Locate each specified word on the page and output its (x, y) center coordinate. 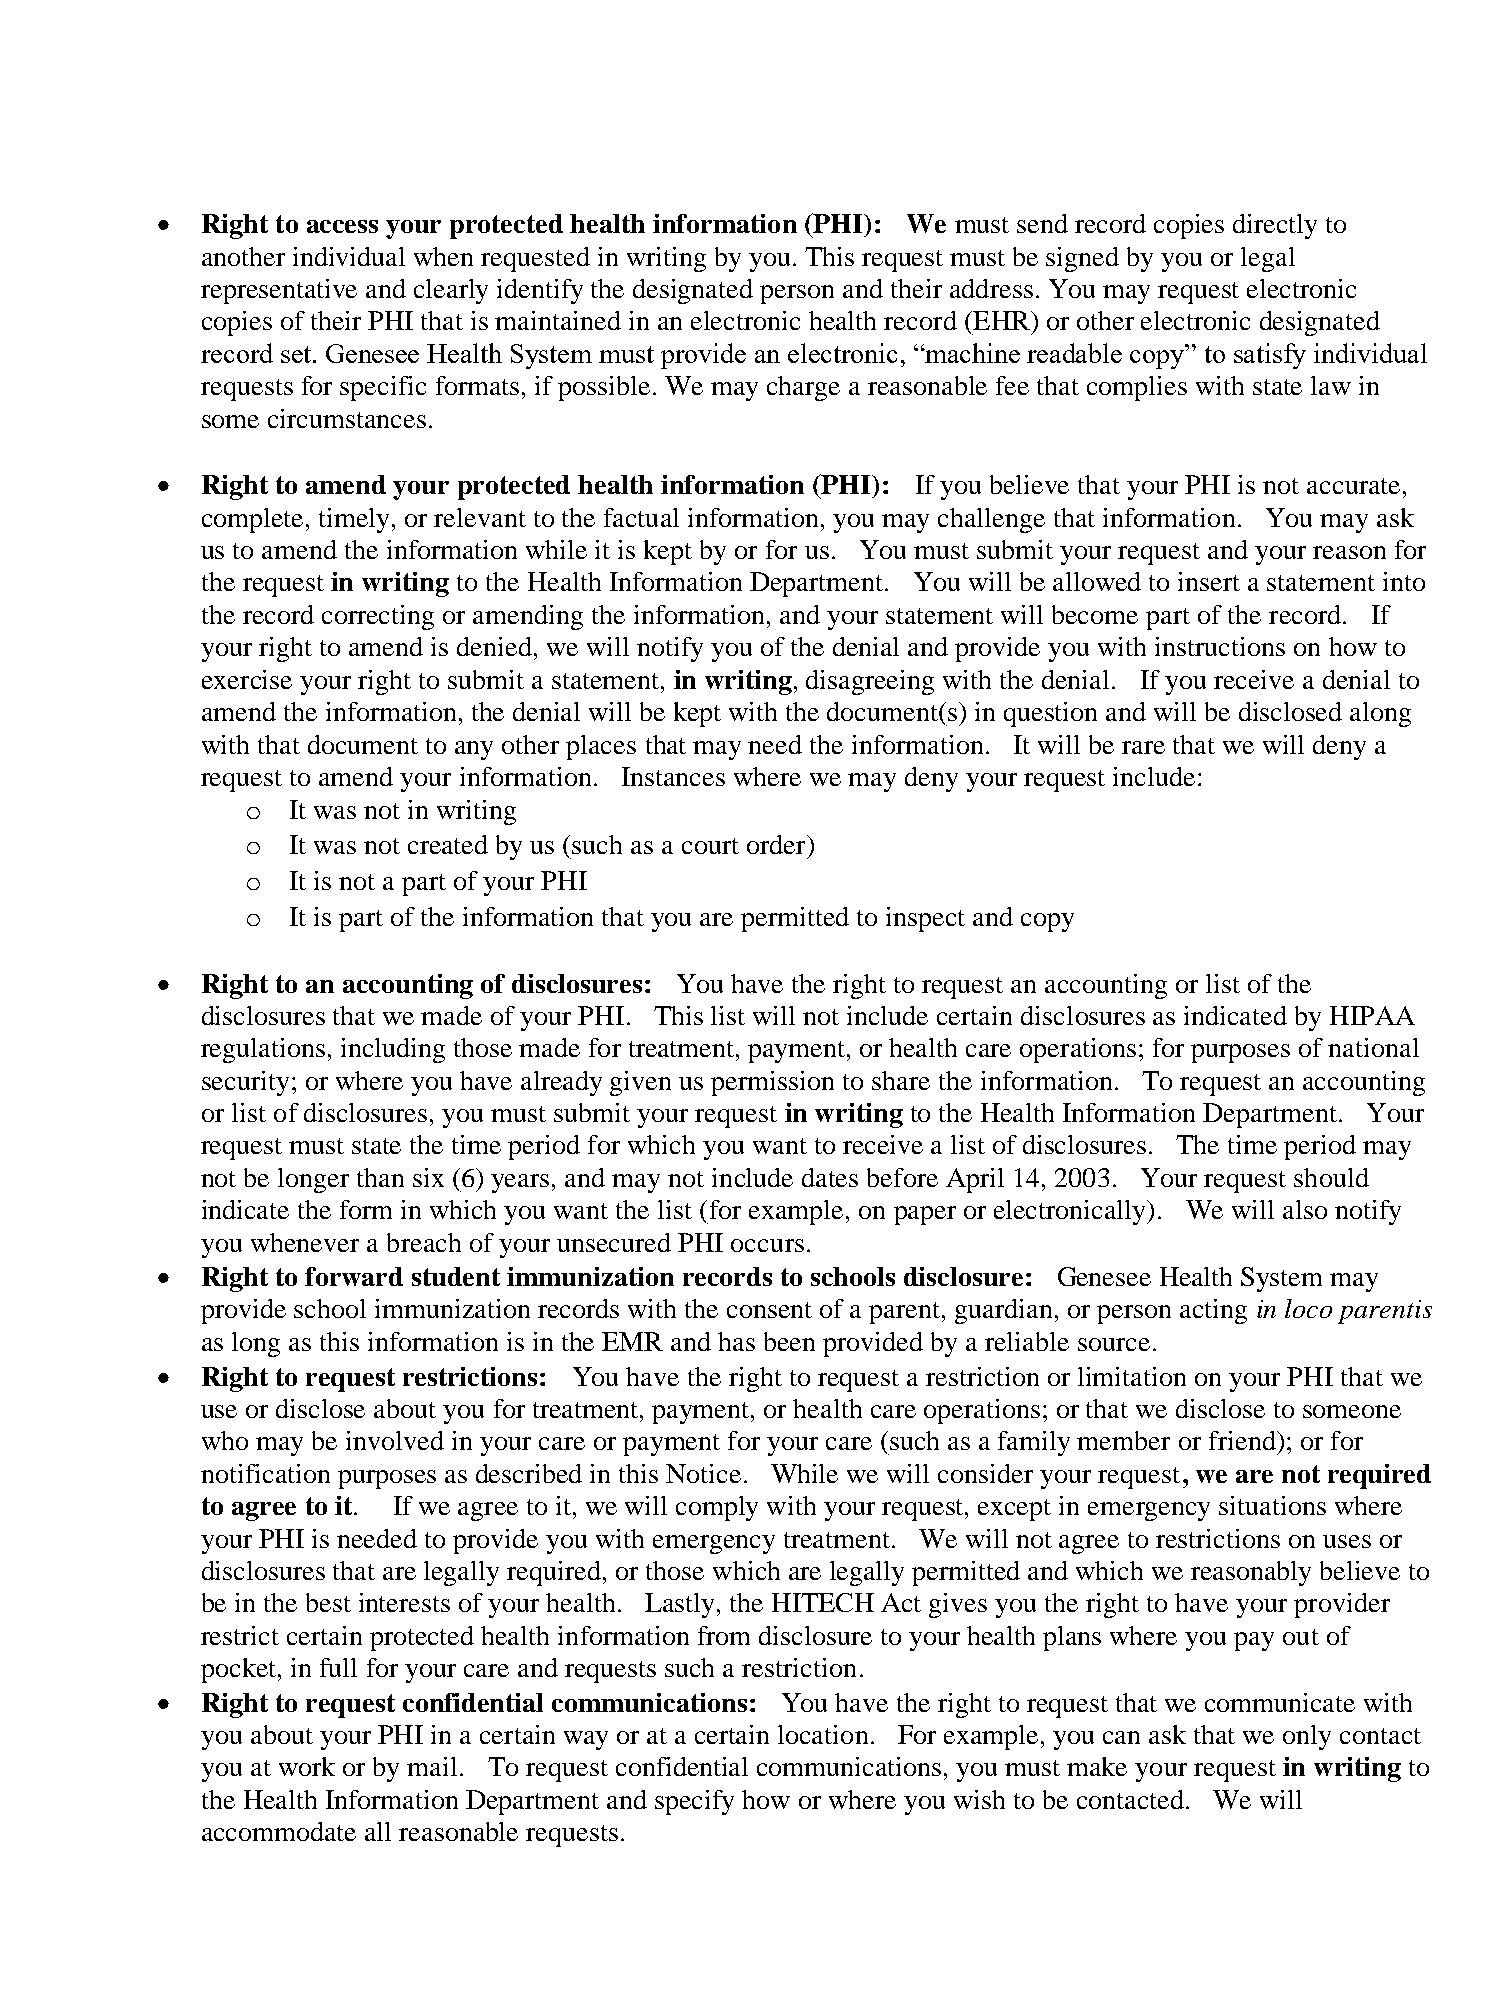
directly (1275, 226)
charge (803, 388)
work (307, 1766)
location (823, 1734)
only (1307, 1737)
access (342, 226)
